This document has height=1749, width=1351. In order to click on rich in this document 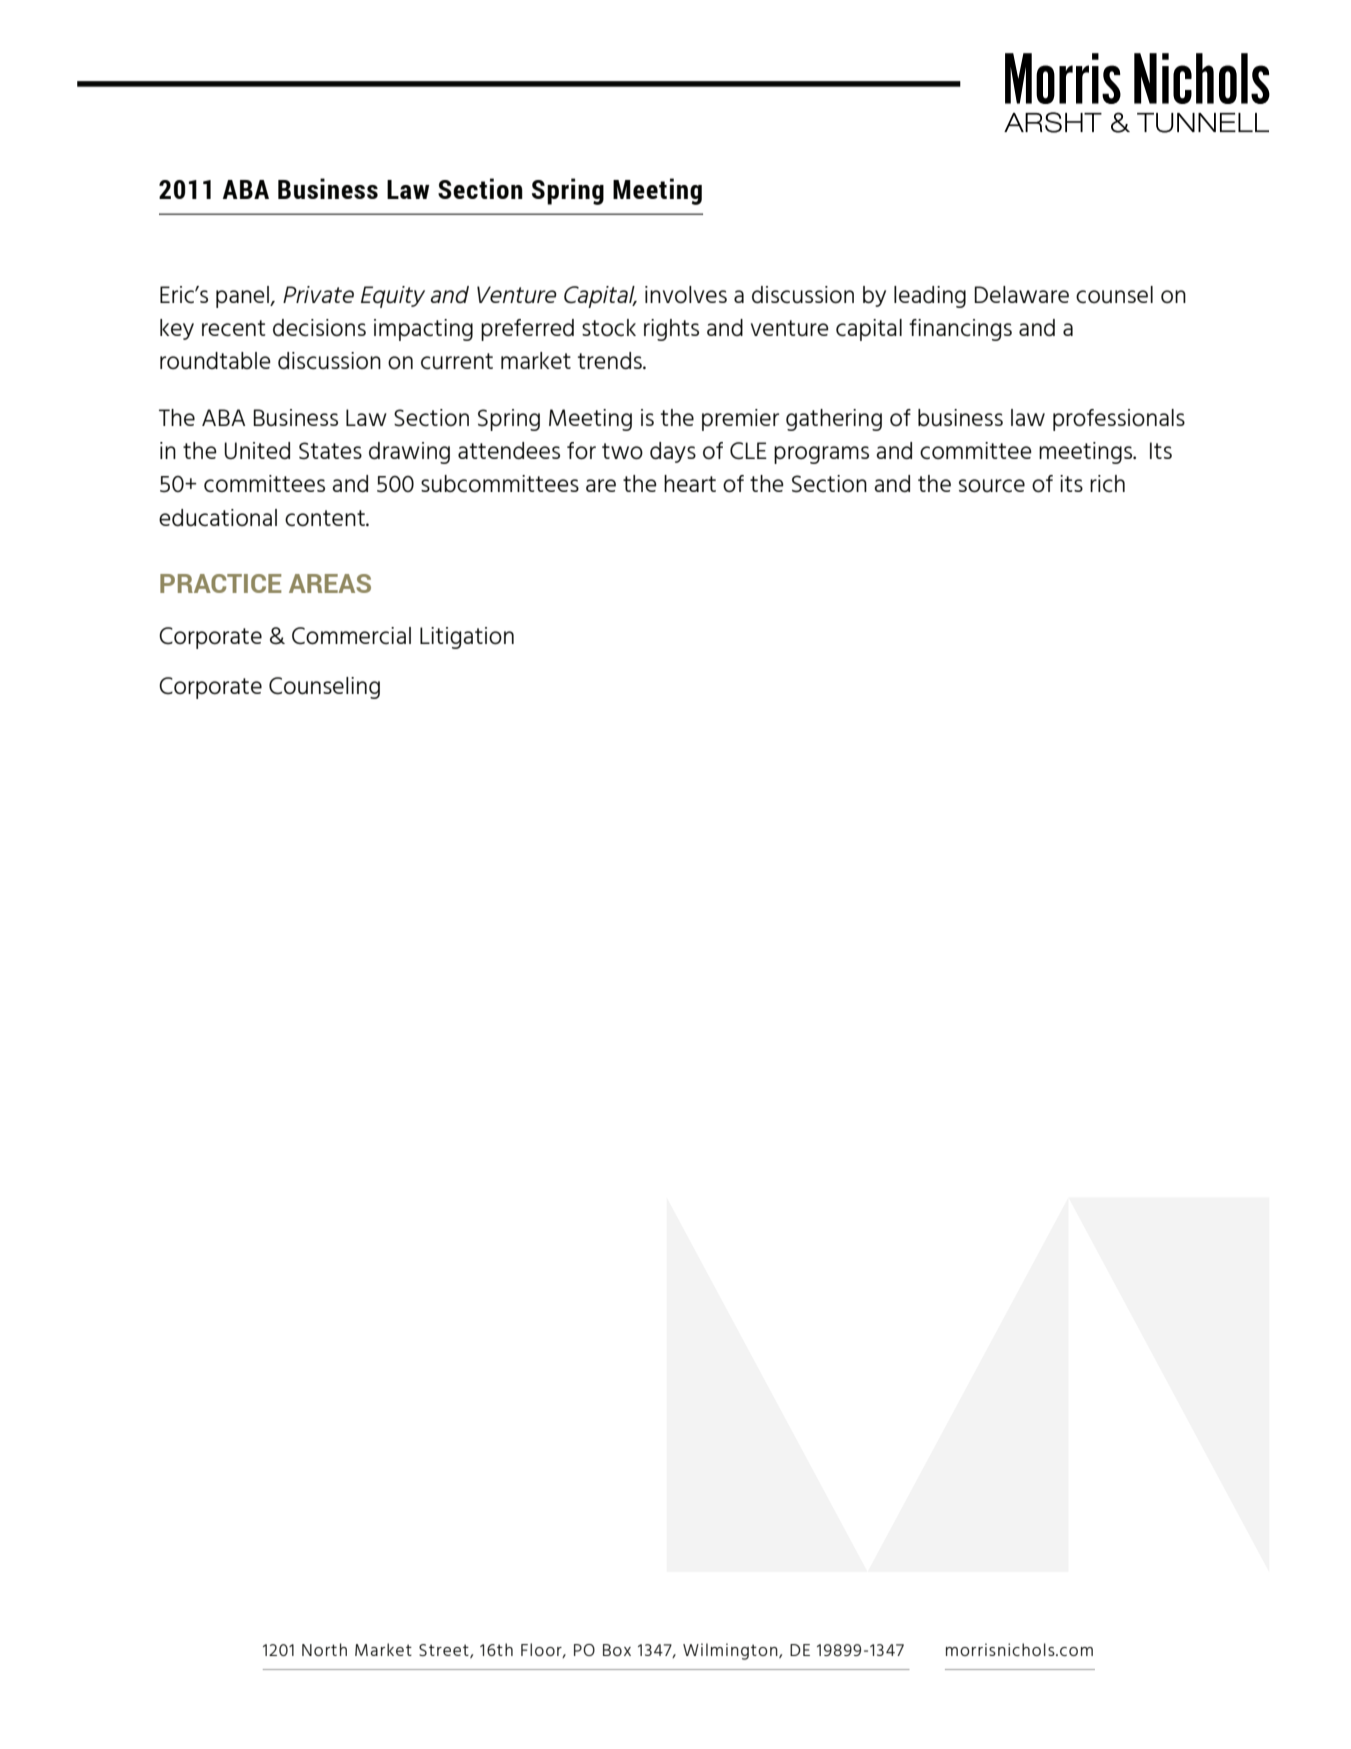, I will do `click(1107, 483)`.
